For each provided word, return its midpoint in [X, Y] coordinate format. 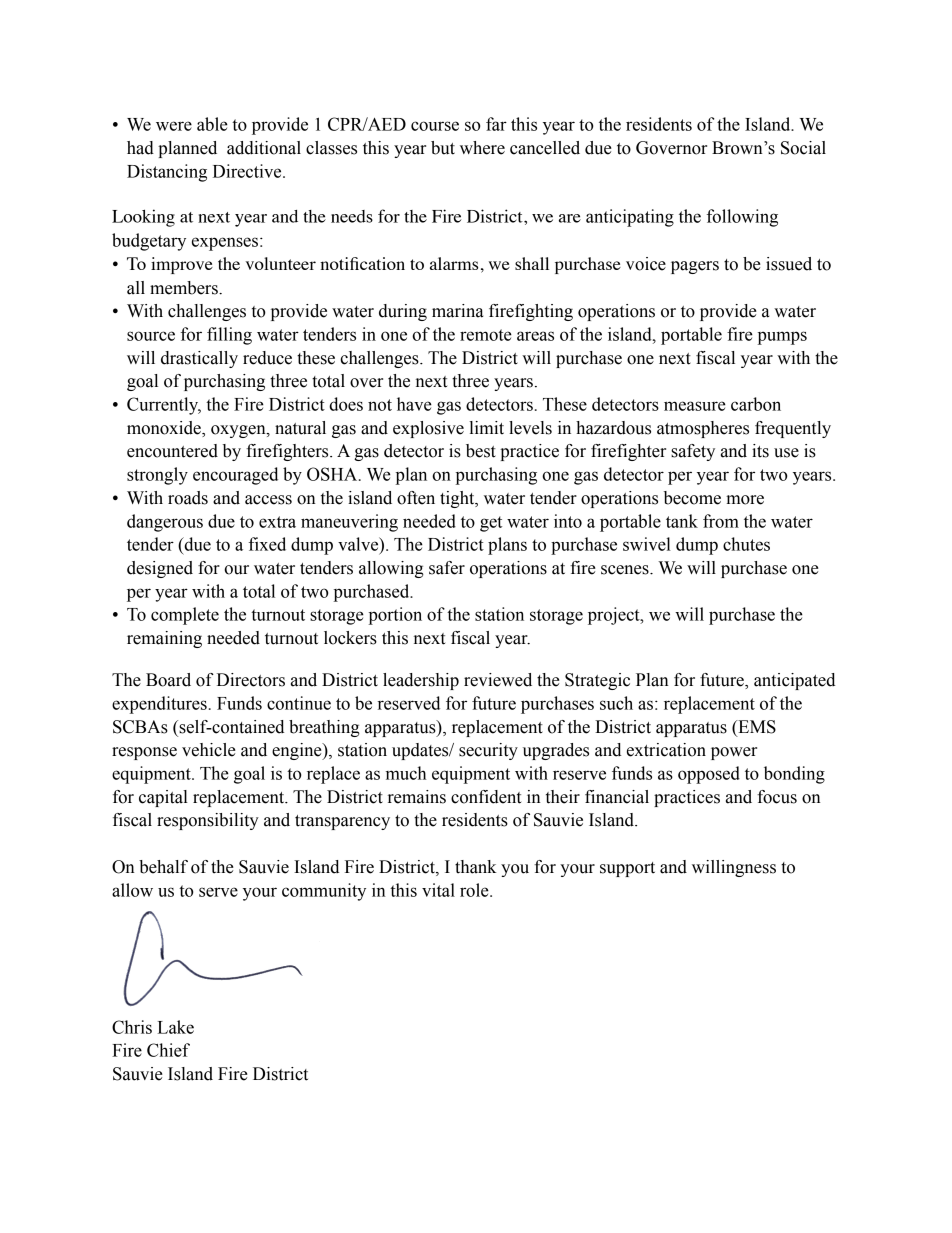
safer [447, 568]
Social [803, 148]
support [627, 869]
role [475, 890]
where [482, 148]
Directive [248, 171]
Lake [175, 1027]
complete [185, 616]
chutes [746, 544]
